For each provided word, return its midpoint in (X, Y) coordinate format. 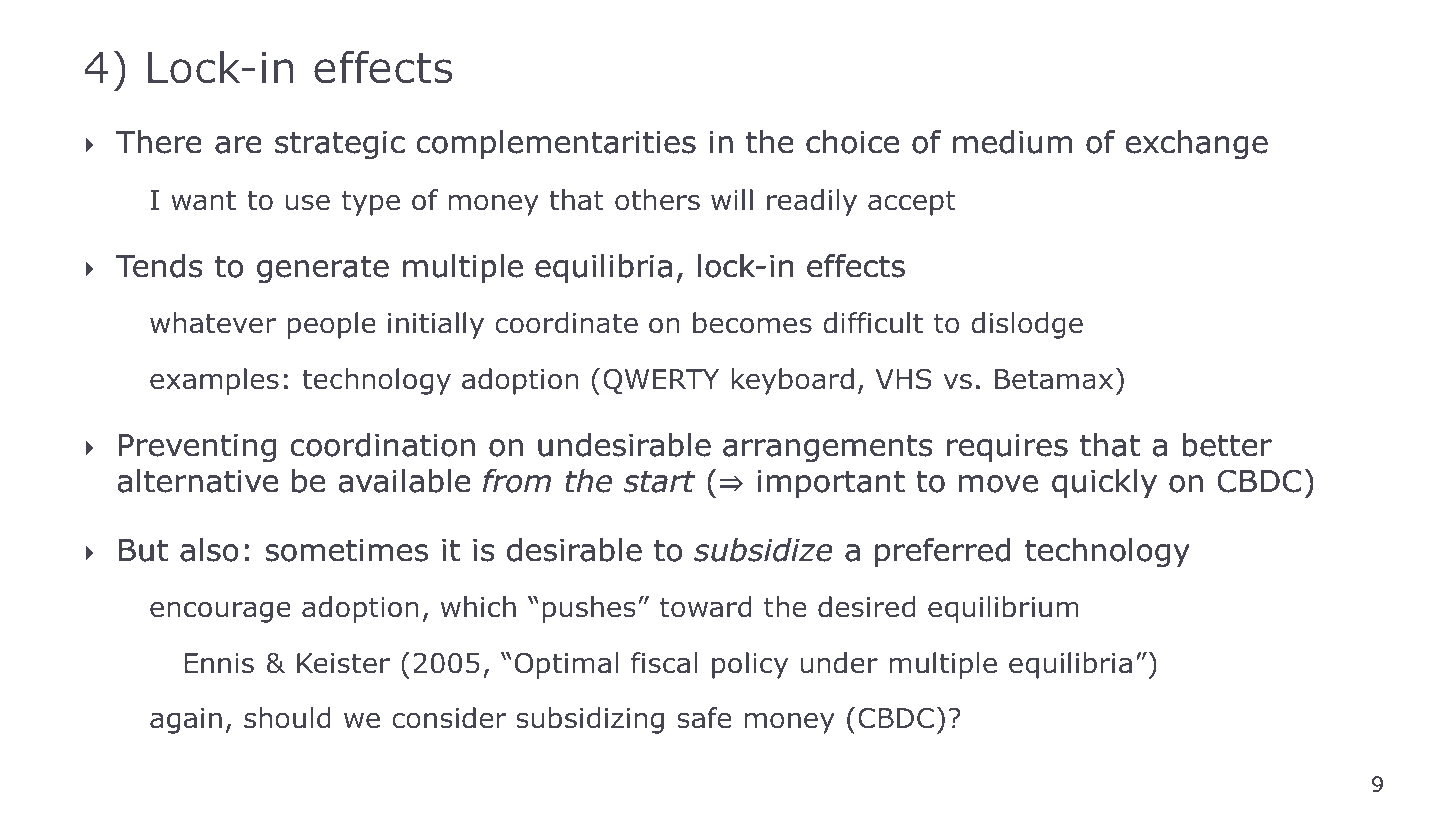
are (238, 145)
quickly (1104, 483)
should (287, 718)
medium (1012, 142)
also (209, 550)
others (657, 200)
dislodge (1027, 325)
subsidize (763, 550)
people (332, 325)
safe (704, 718)
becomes (752, 323)
